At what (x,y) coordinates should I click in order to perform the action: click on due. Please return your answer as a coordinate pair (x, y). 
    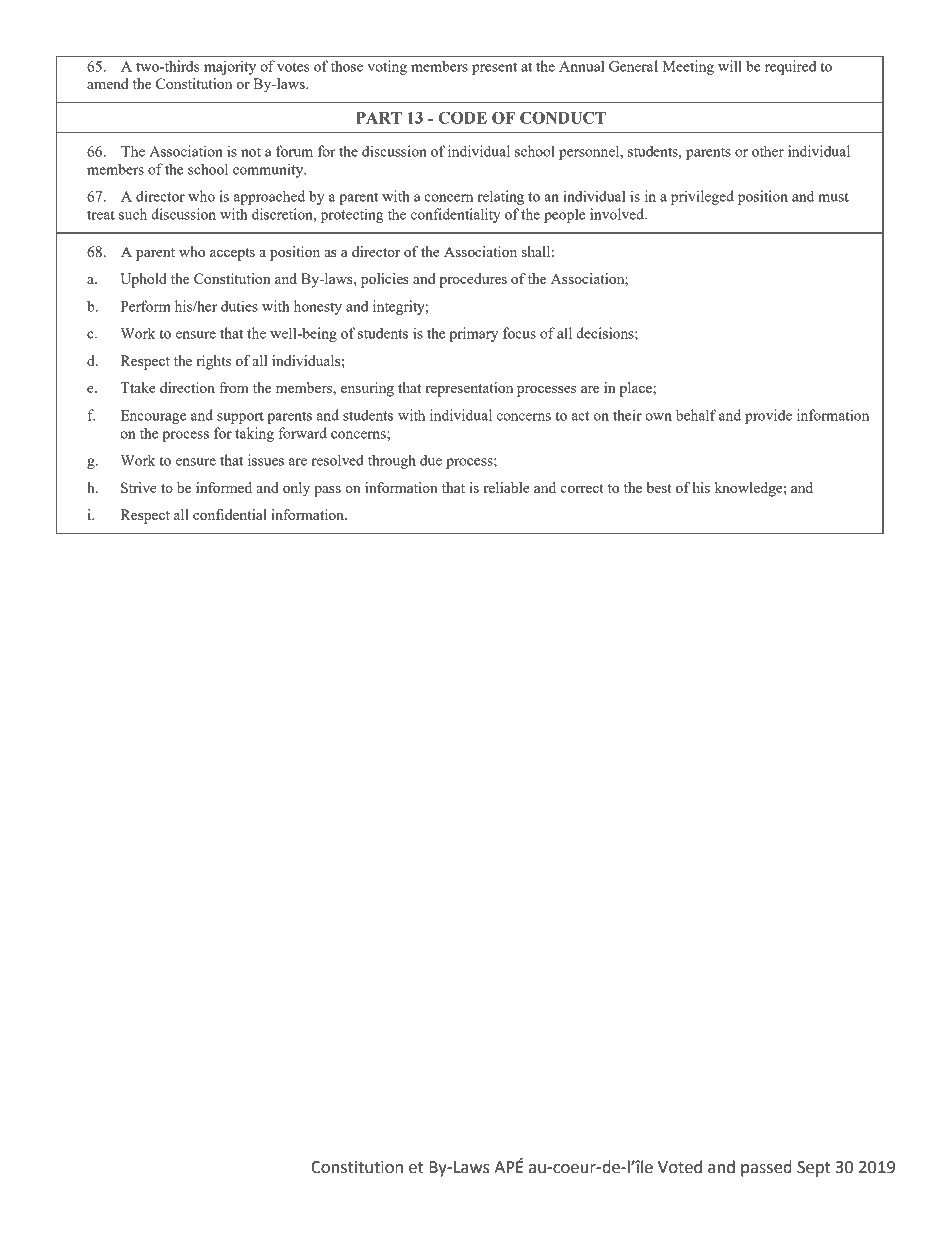
    Looking at the image, I should click on (431, 460).
